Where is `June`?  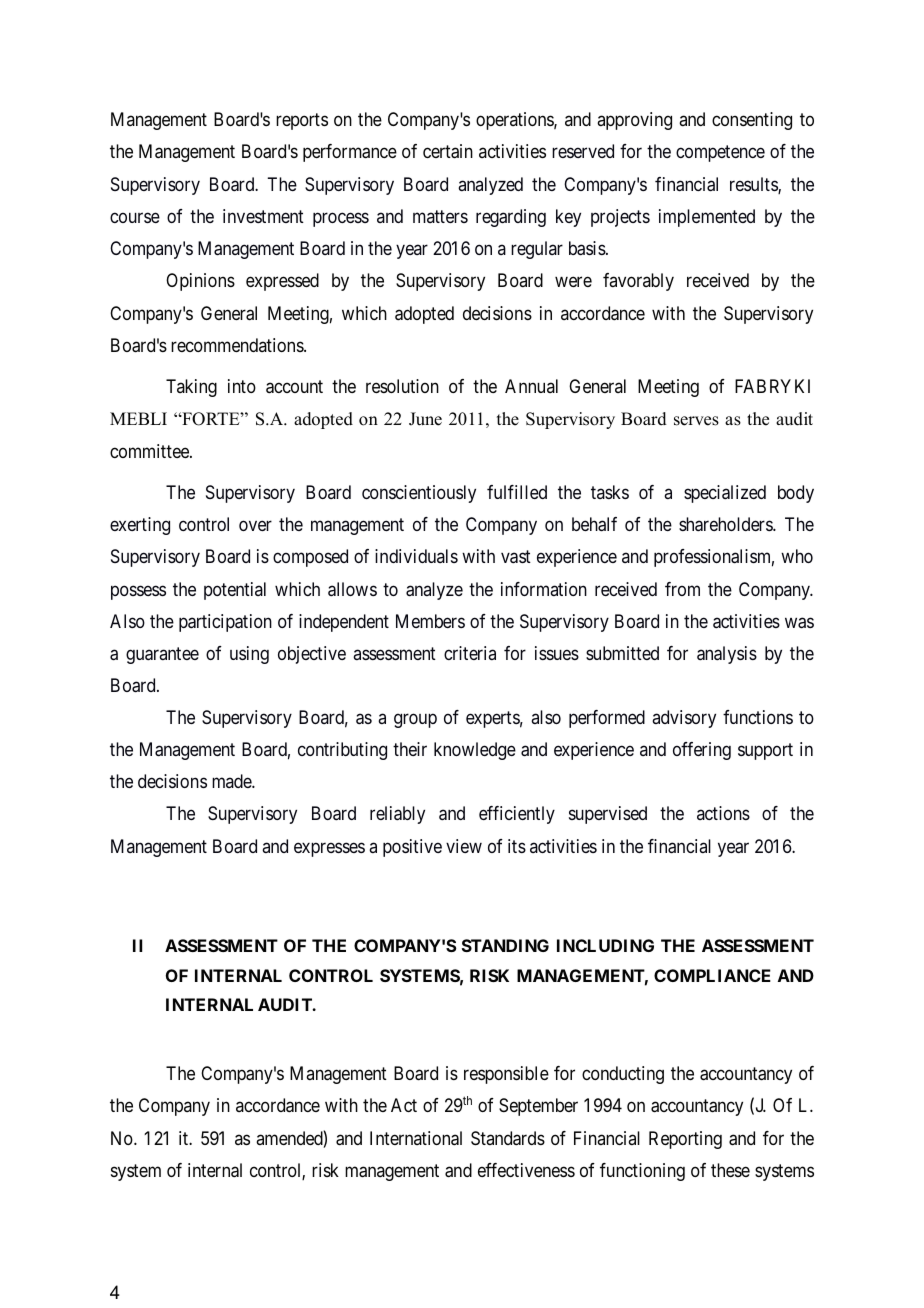 June is located at coordinates (425, 419).
